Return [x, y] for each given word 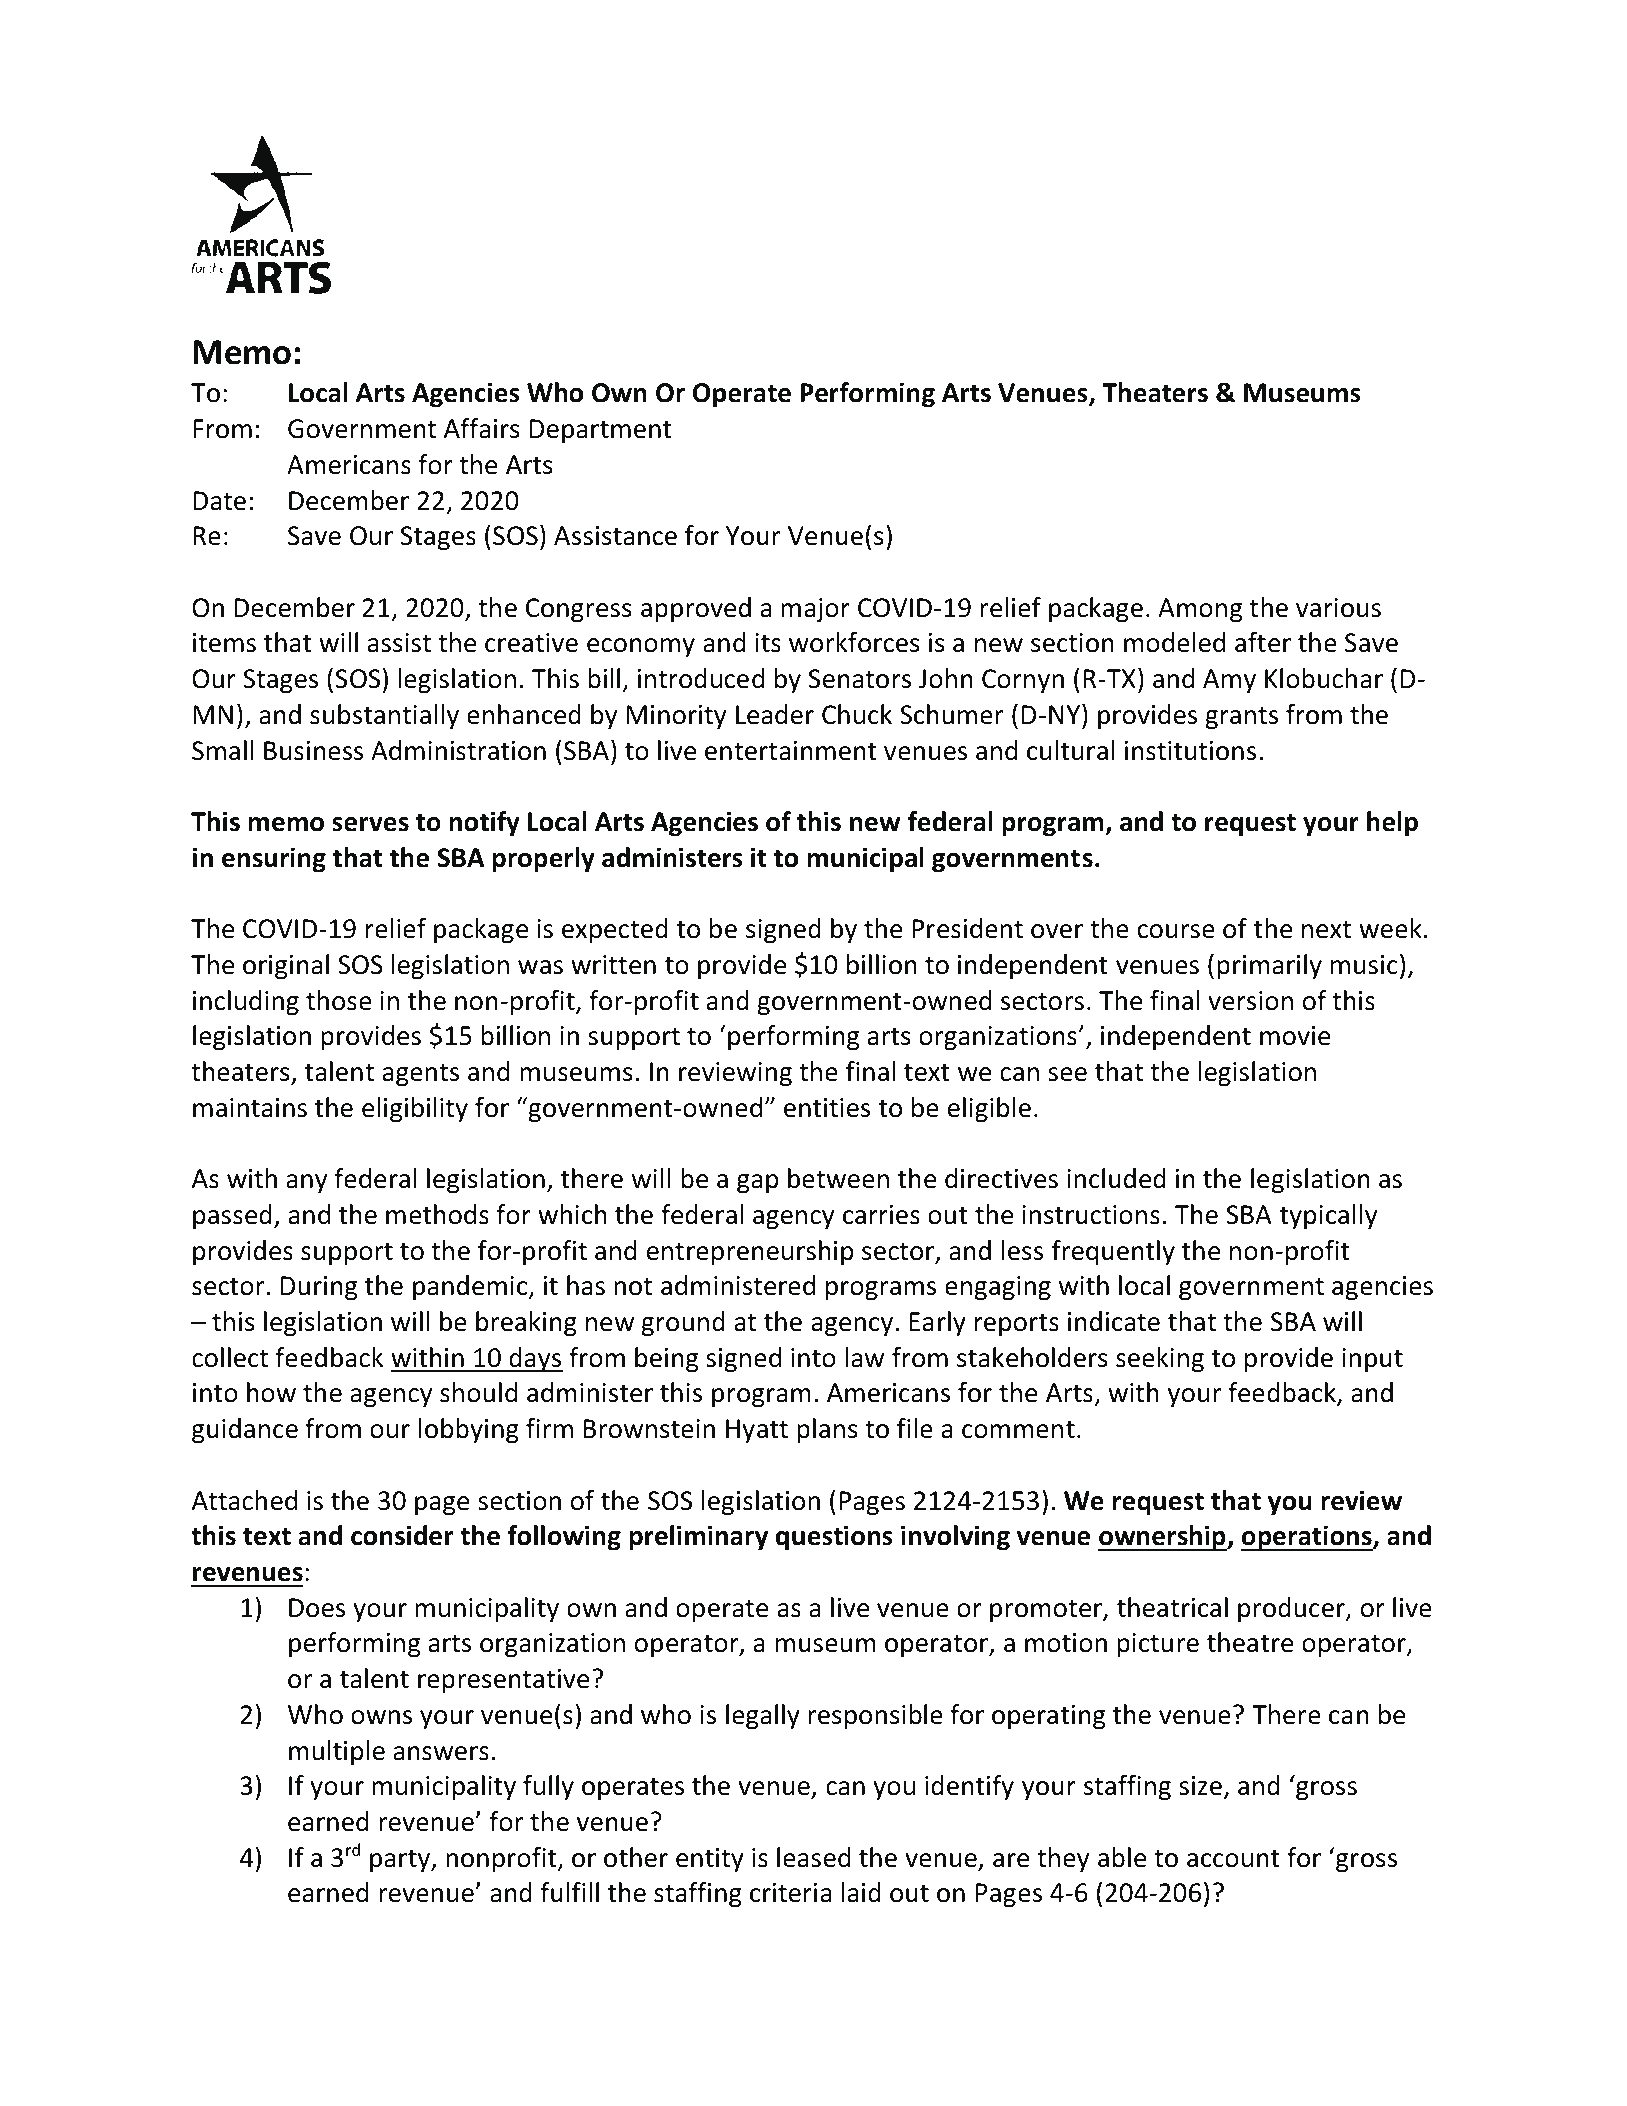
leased [813, 1857]
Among [1200, 610]
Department [601, 431]
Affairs [482, 428]
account [1233, 1859]
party [401, 1861]
